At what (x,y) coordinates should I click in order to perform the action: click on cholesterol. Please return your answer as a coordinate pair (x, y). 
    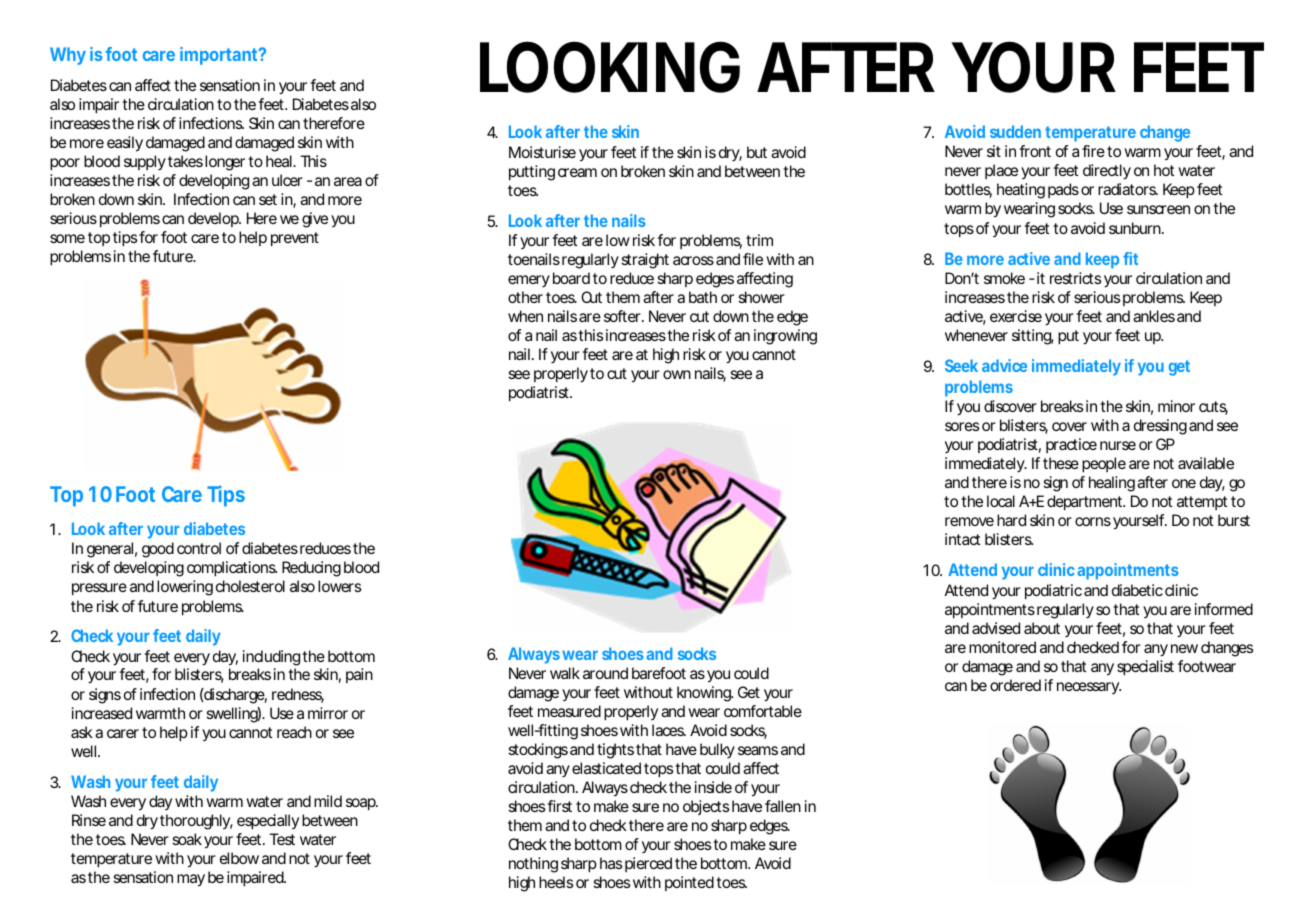
    Looking at the image, I should click on (250, 586).
